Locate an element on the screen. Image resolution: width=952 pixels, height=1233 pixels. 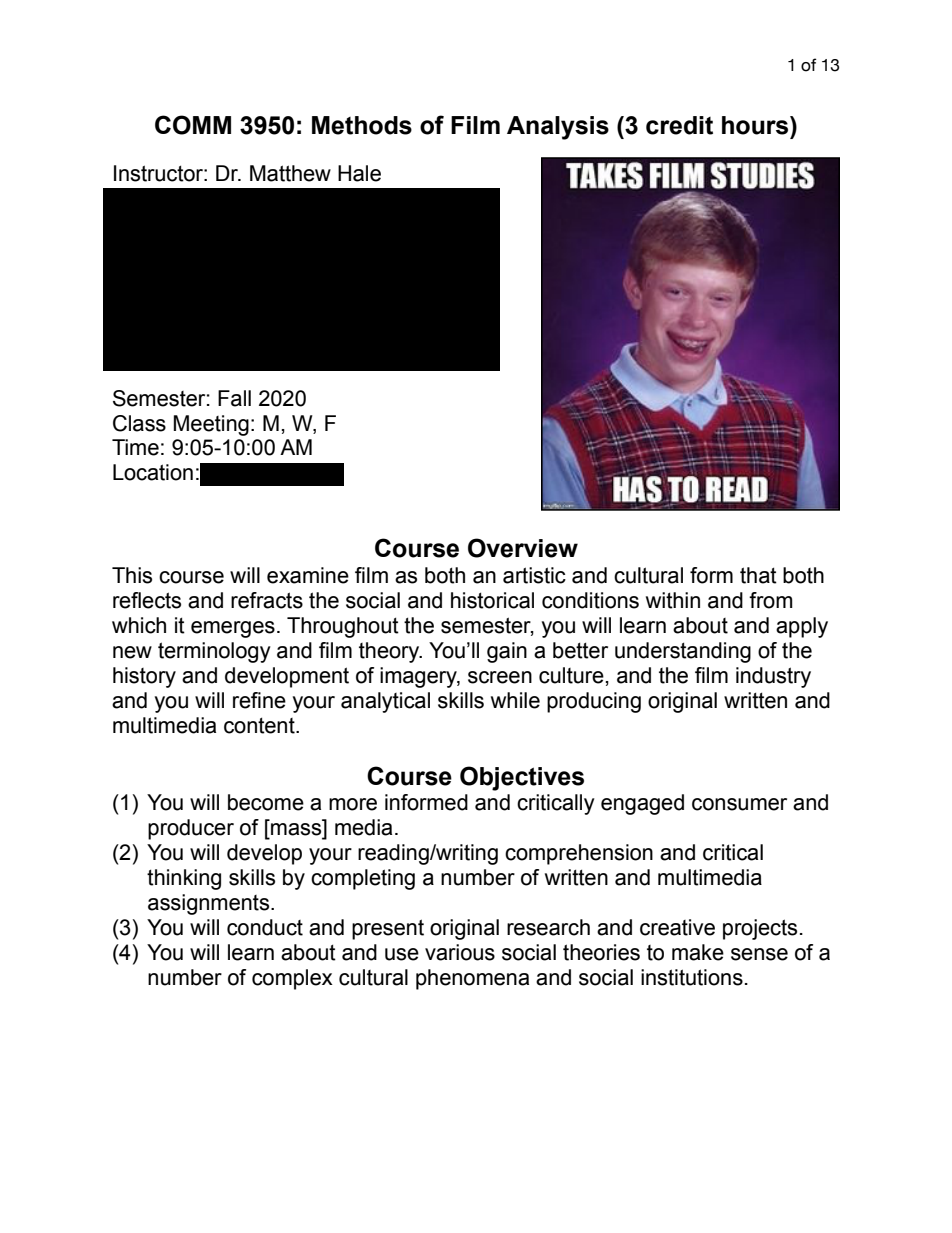
COMM is located at coordinates (193, 125).
